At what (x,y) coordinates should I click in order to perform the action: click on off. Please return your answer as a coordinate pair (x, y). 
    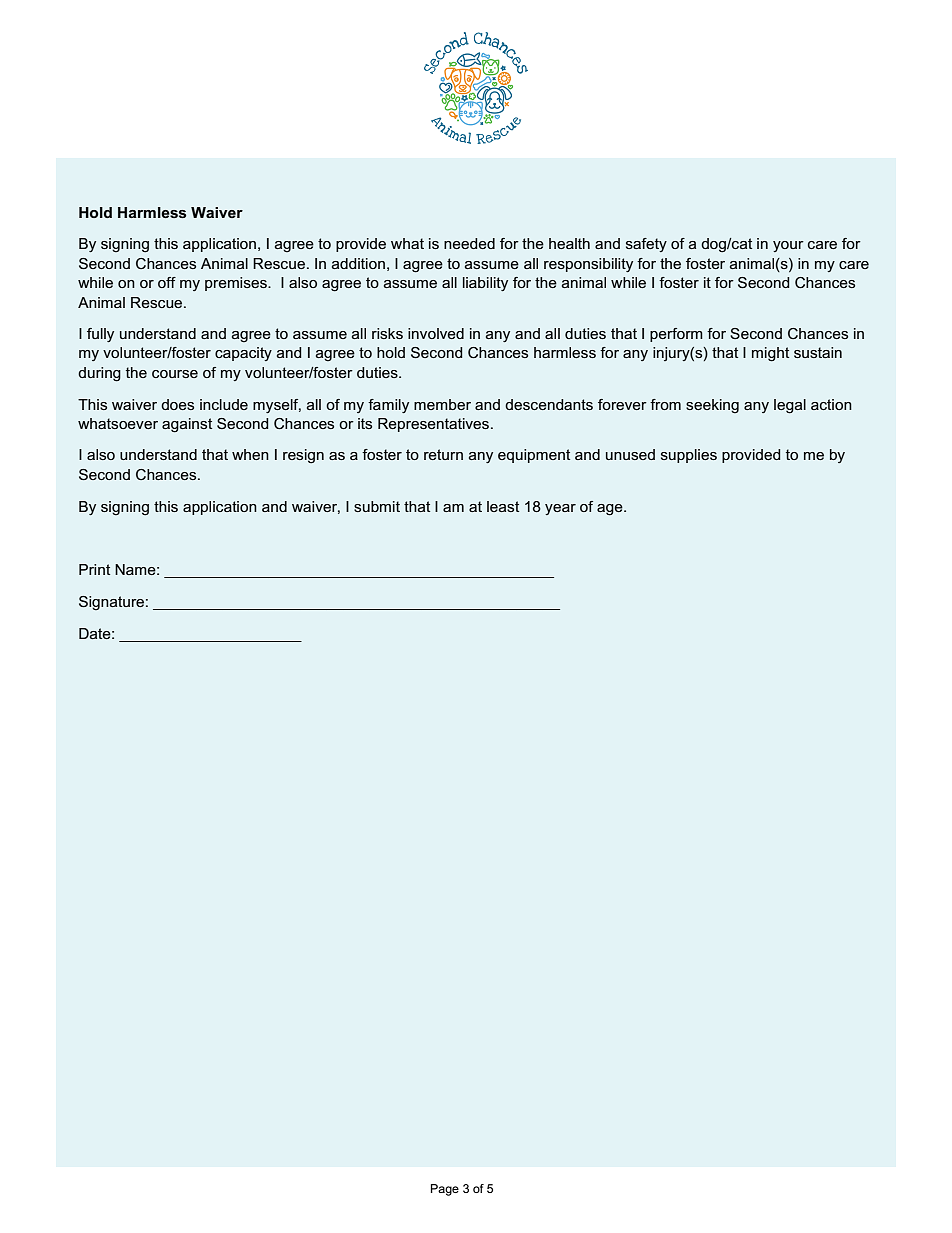
    Looking at the image, I should click on (167, 282).
